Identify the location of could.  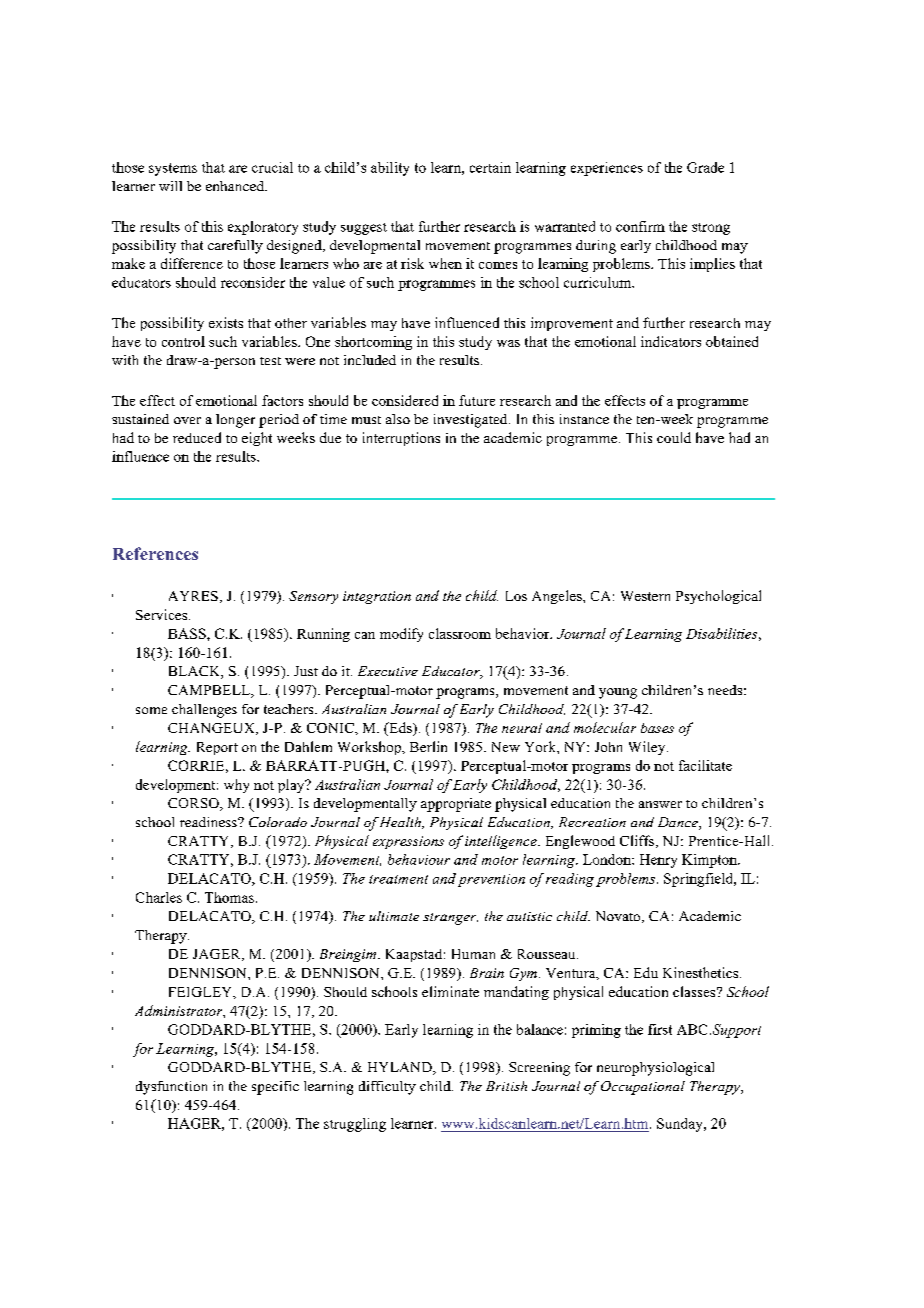
(674, 437).
